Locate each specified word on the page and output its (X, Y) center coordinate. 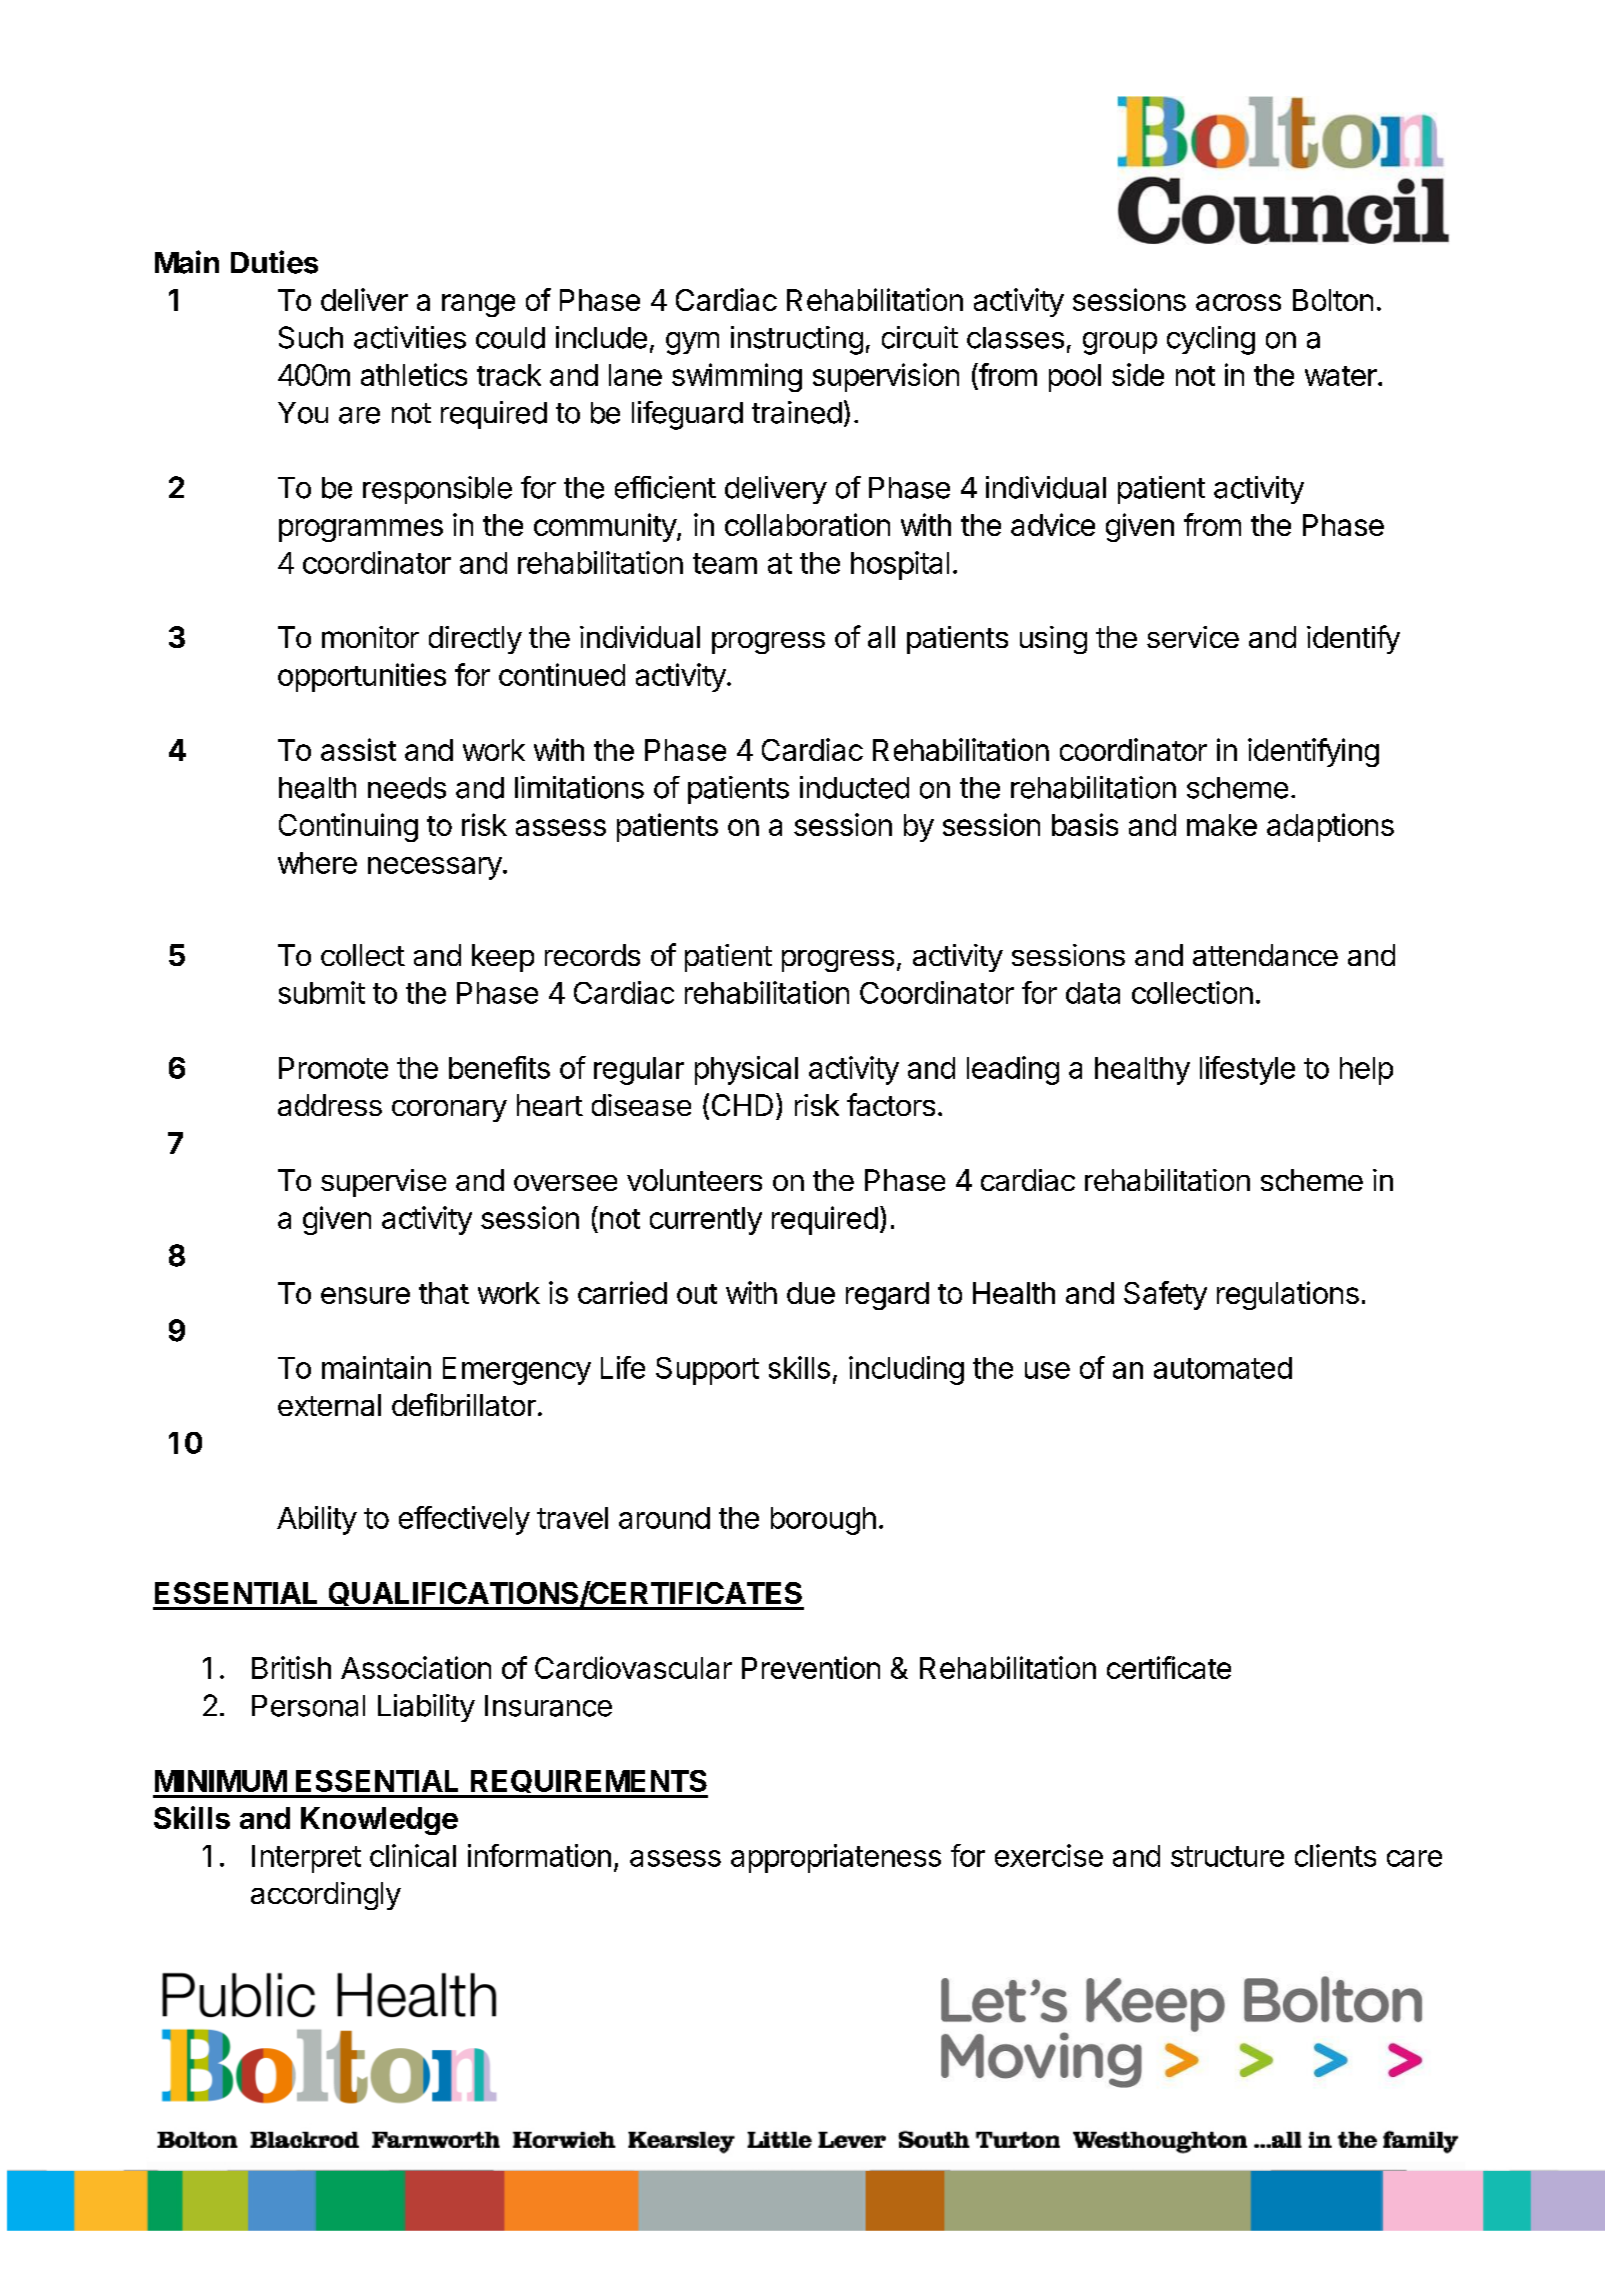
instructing (797, 340)
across (1238, 302)
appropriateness (836, 1858)
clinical (413, 1855)
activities (410, 337)
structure (1227, 1856)
